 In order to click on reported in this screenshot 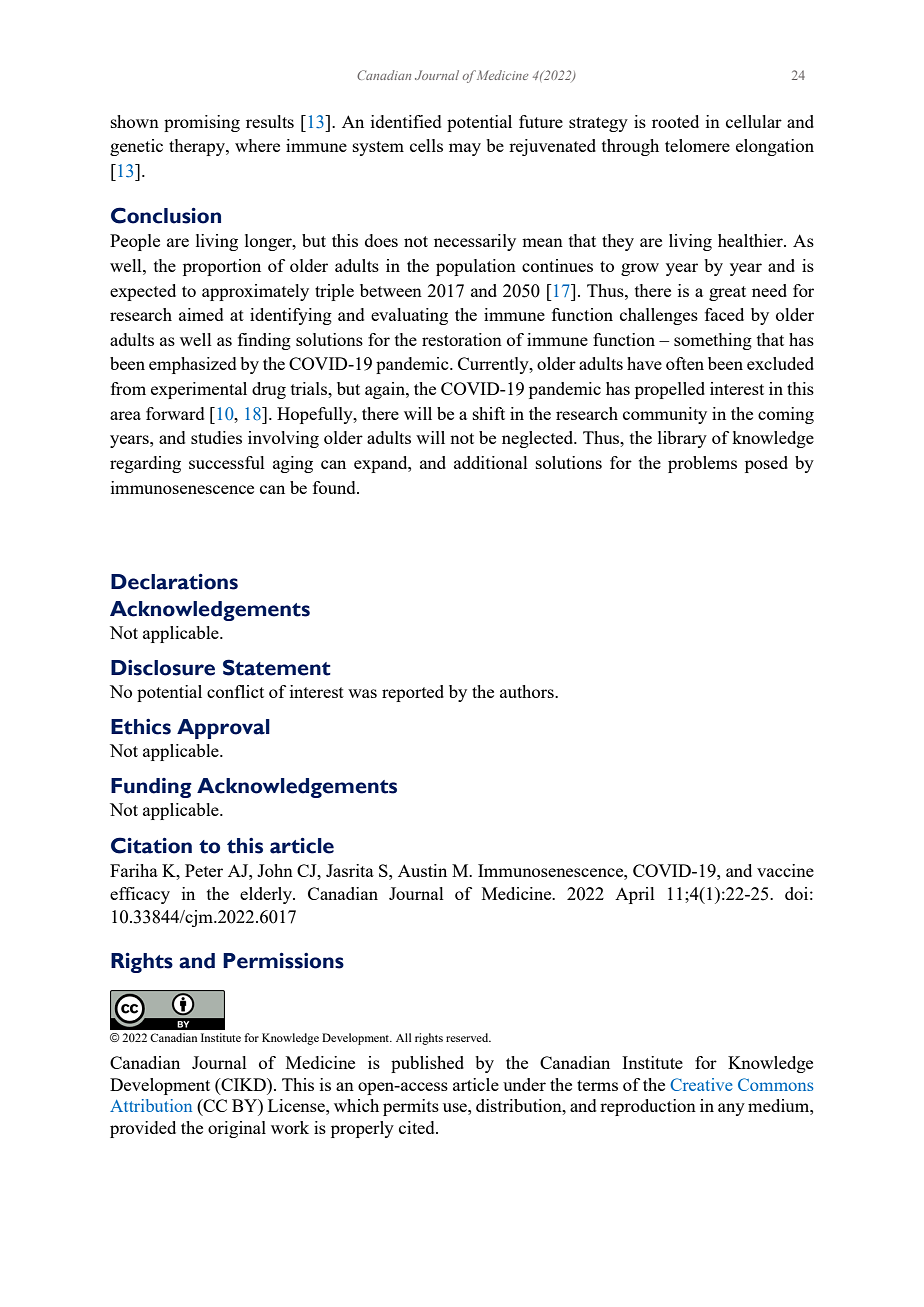, I will do `click(413, 693)`.
